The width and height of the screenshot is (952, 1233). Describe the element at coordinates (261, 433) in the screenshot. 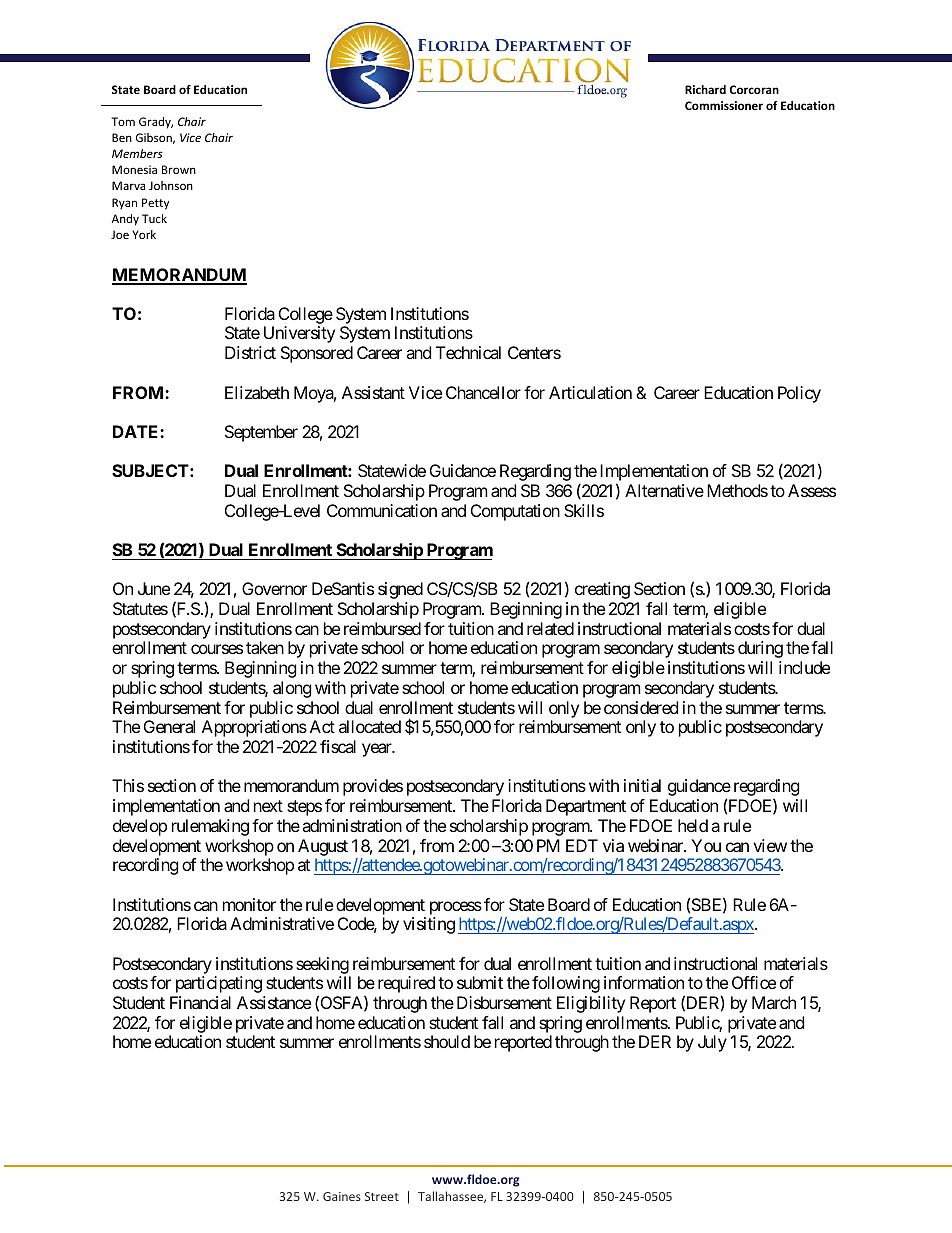

I see `September` at that location.
